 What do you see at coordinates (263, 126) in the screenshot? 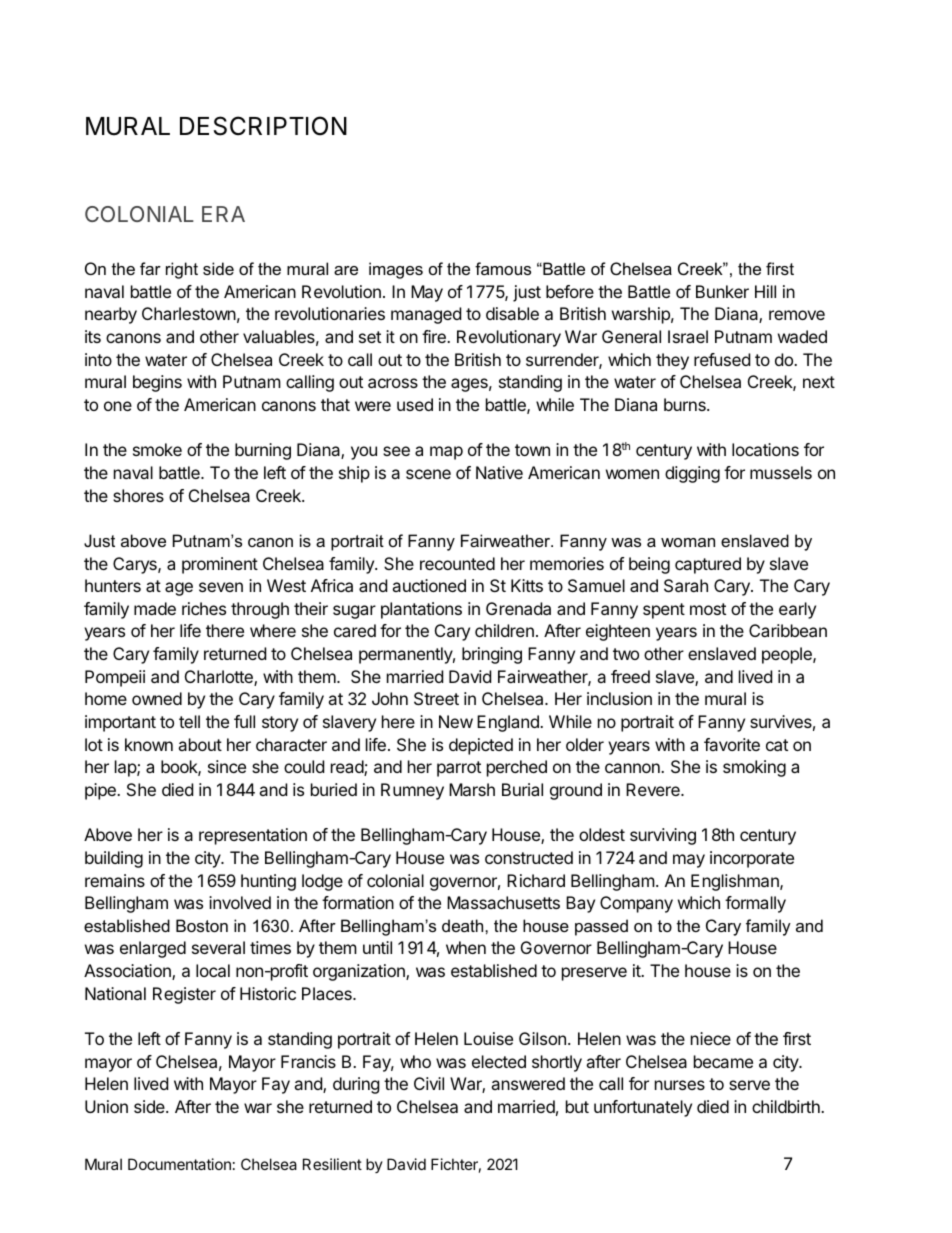
I see `DESCRIPTION` at bounding box center [263, 126].
